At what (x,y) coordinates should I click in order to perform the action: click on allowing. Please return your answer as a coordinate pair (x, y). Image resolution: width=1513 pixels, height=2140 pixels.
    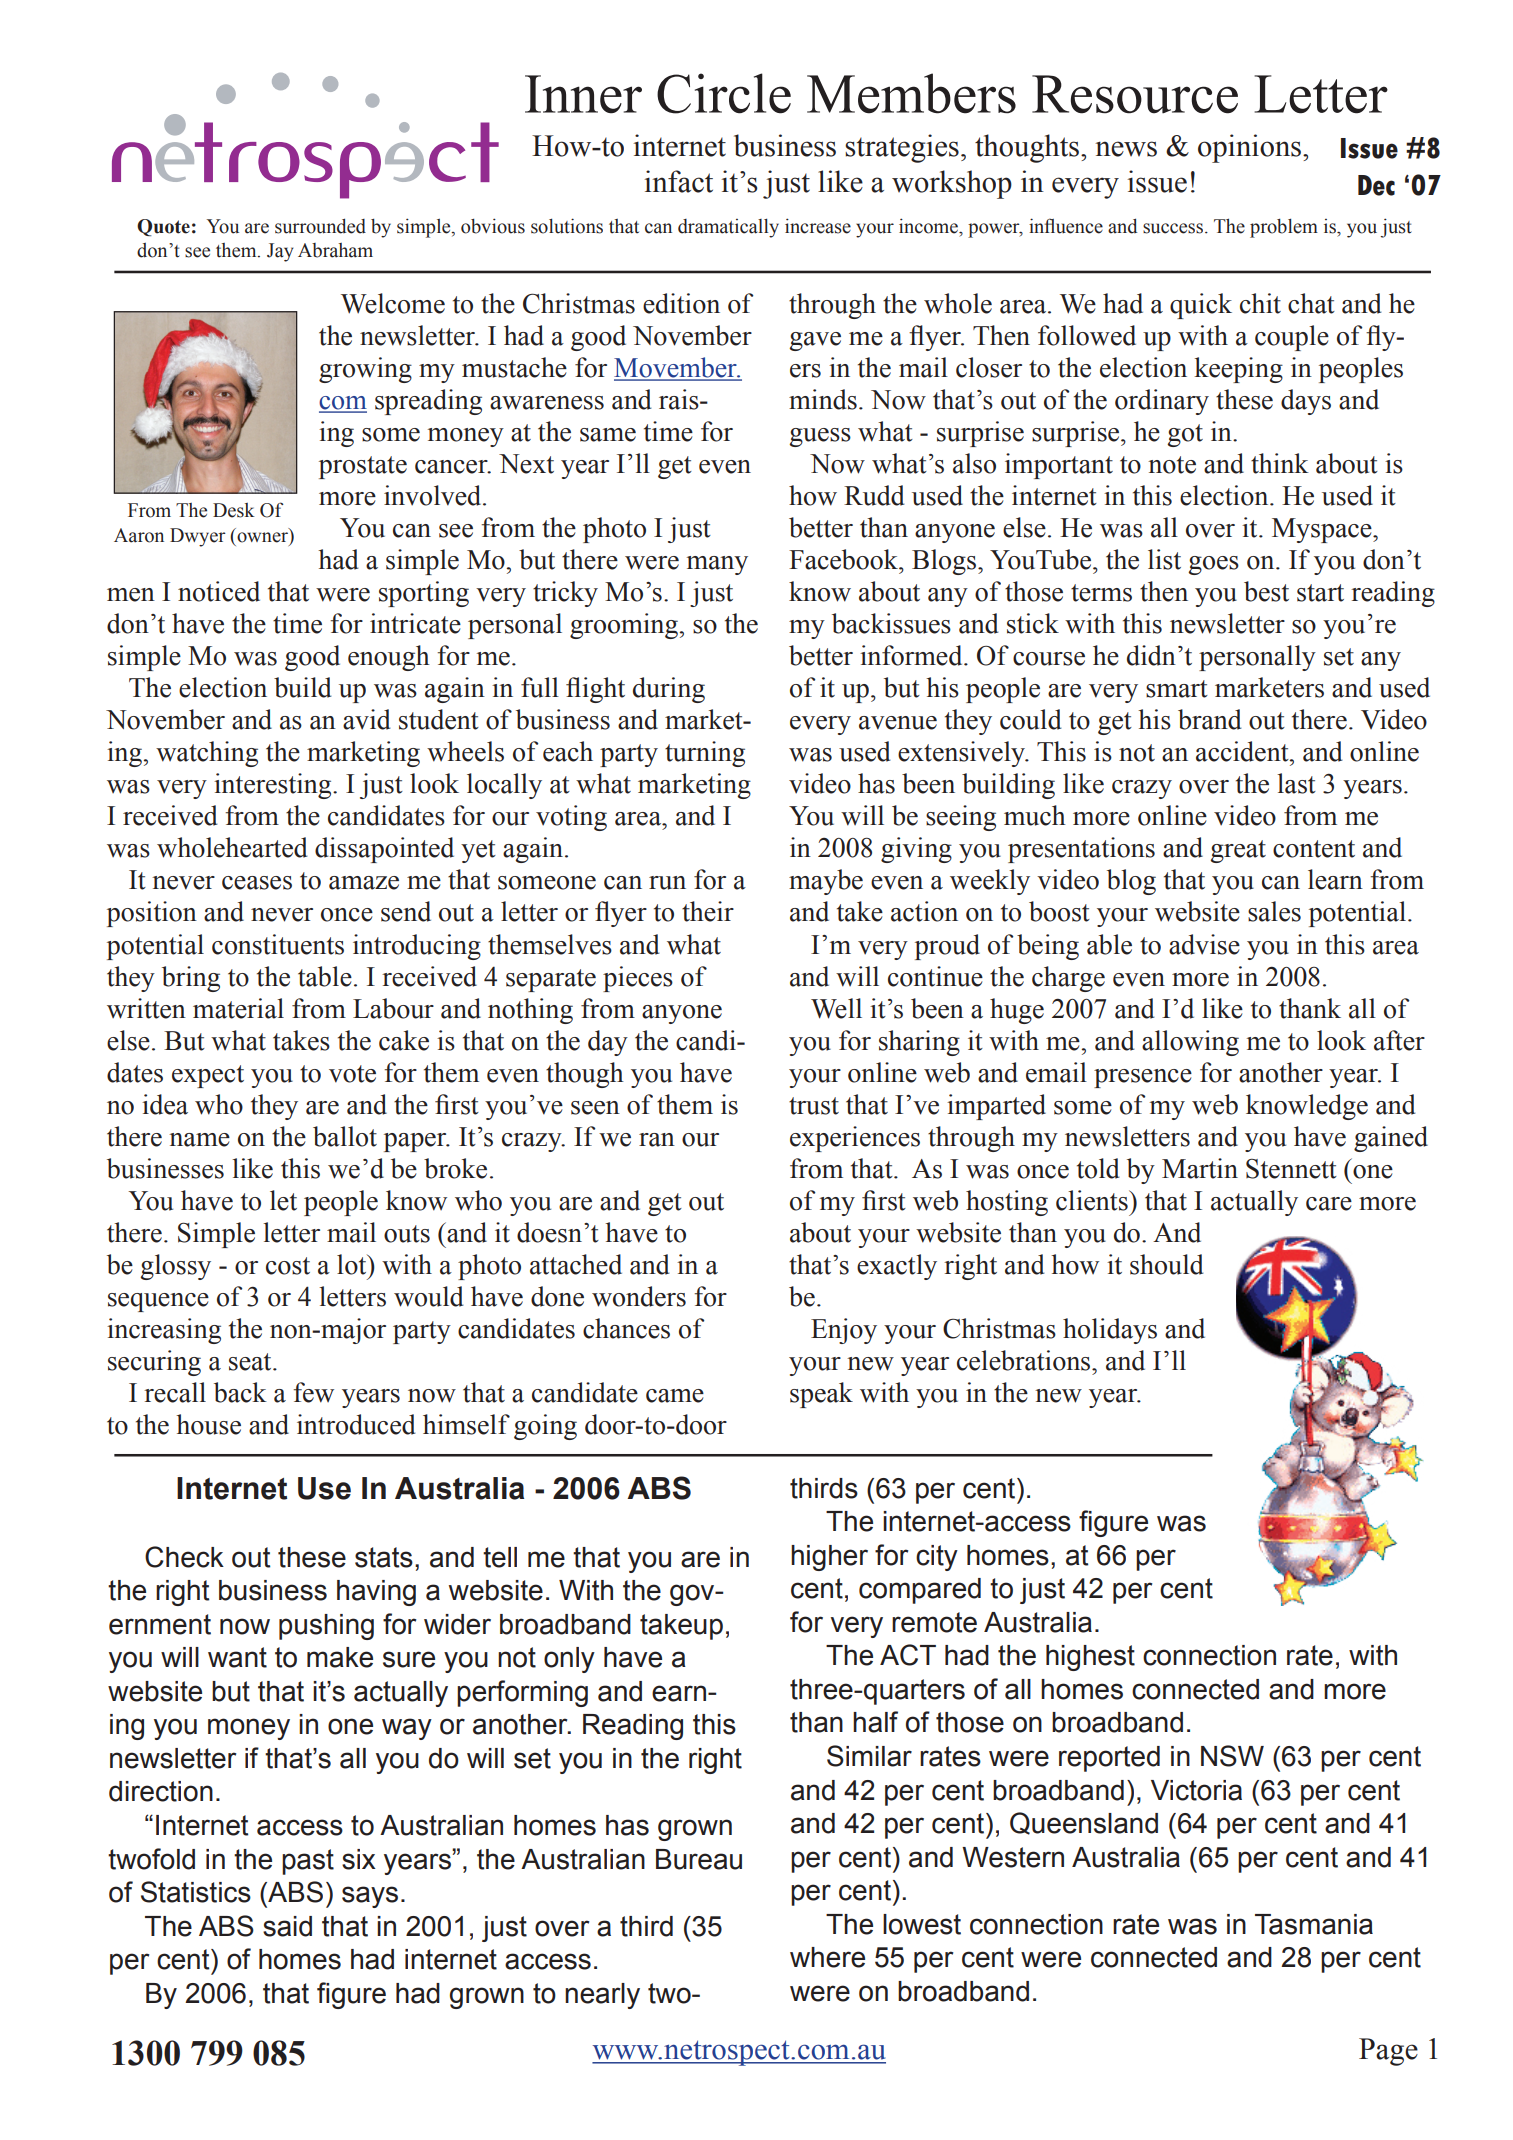
    Looking at the image, I should click on (1190, 1043).
